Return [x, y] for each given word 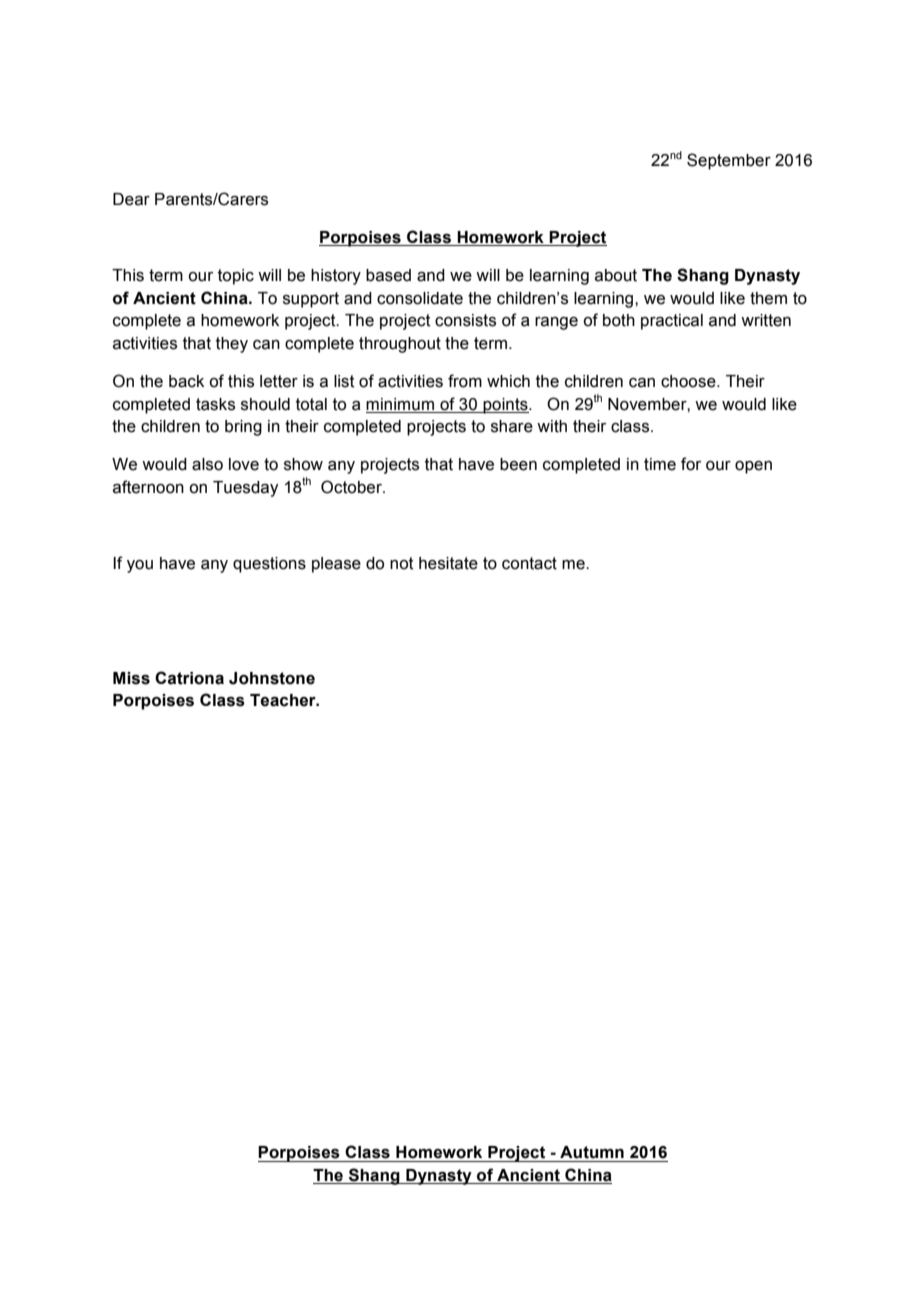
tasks [215, 404]
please [336, 565]
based [388, 275]
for [691, 464]
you [140, 566]
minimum [400, 404]
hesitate [448, 563]
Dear [131, 199]
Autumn [592, 1152]
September [729, 161]
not [402, 563]
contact [529, 563]
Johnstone [272, 678]
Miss [131, 678]
